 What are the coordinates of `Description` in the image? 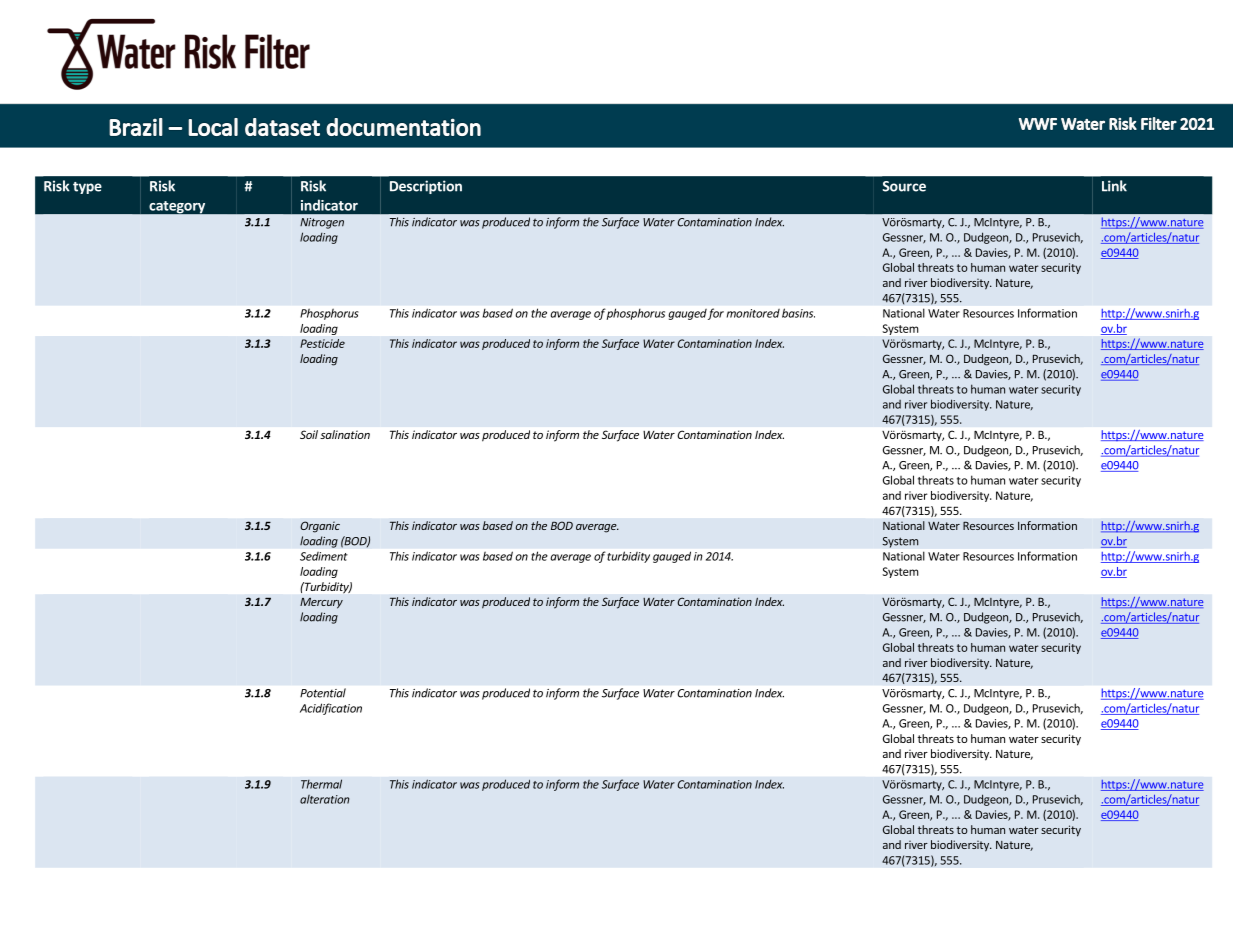 It's located at (426, 187).
